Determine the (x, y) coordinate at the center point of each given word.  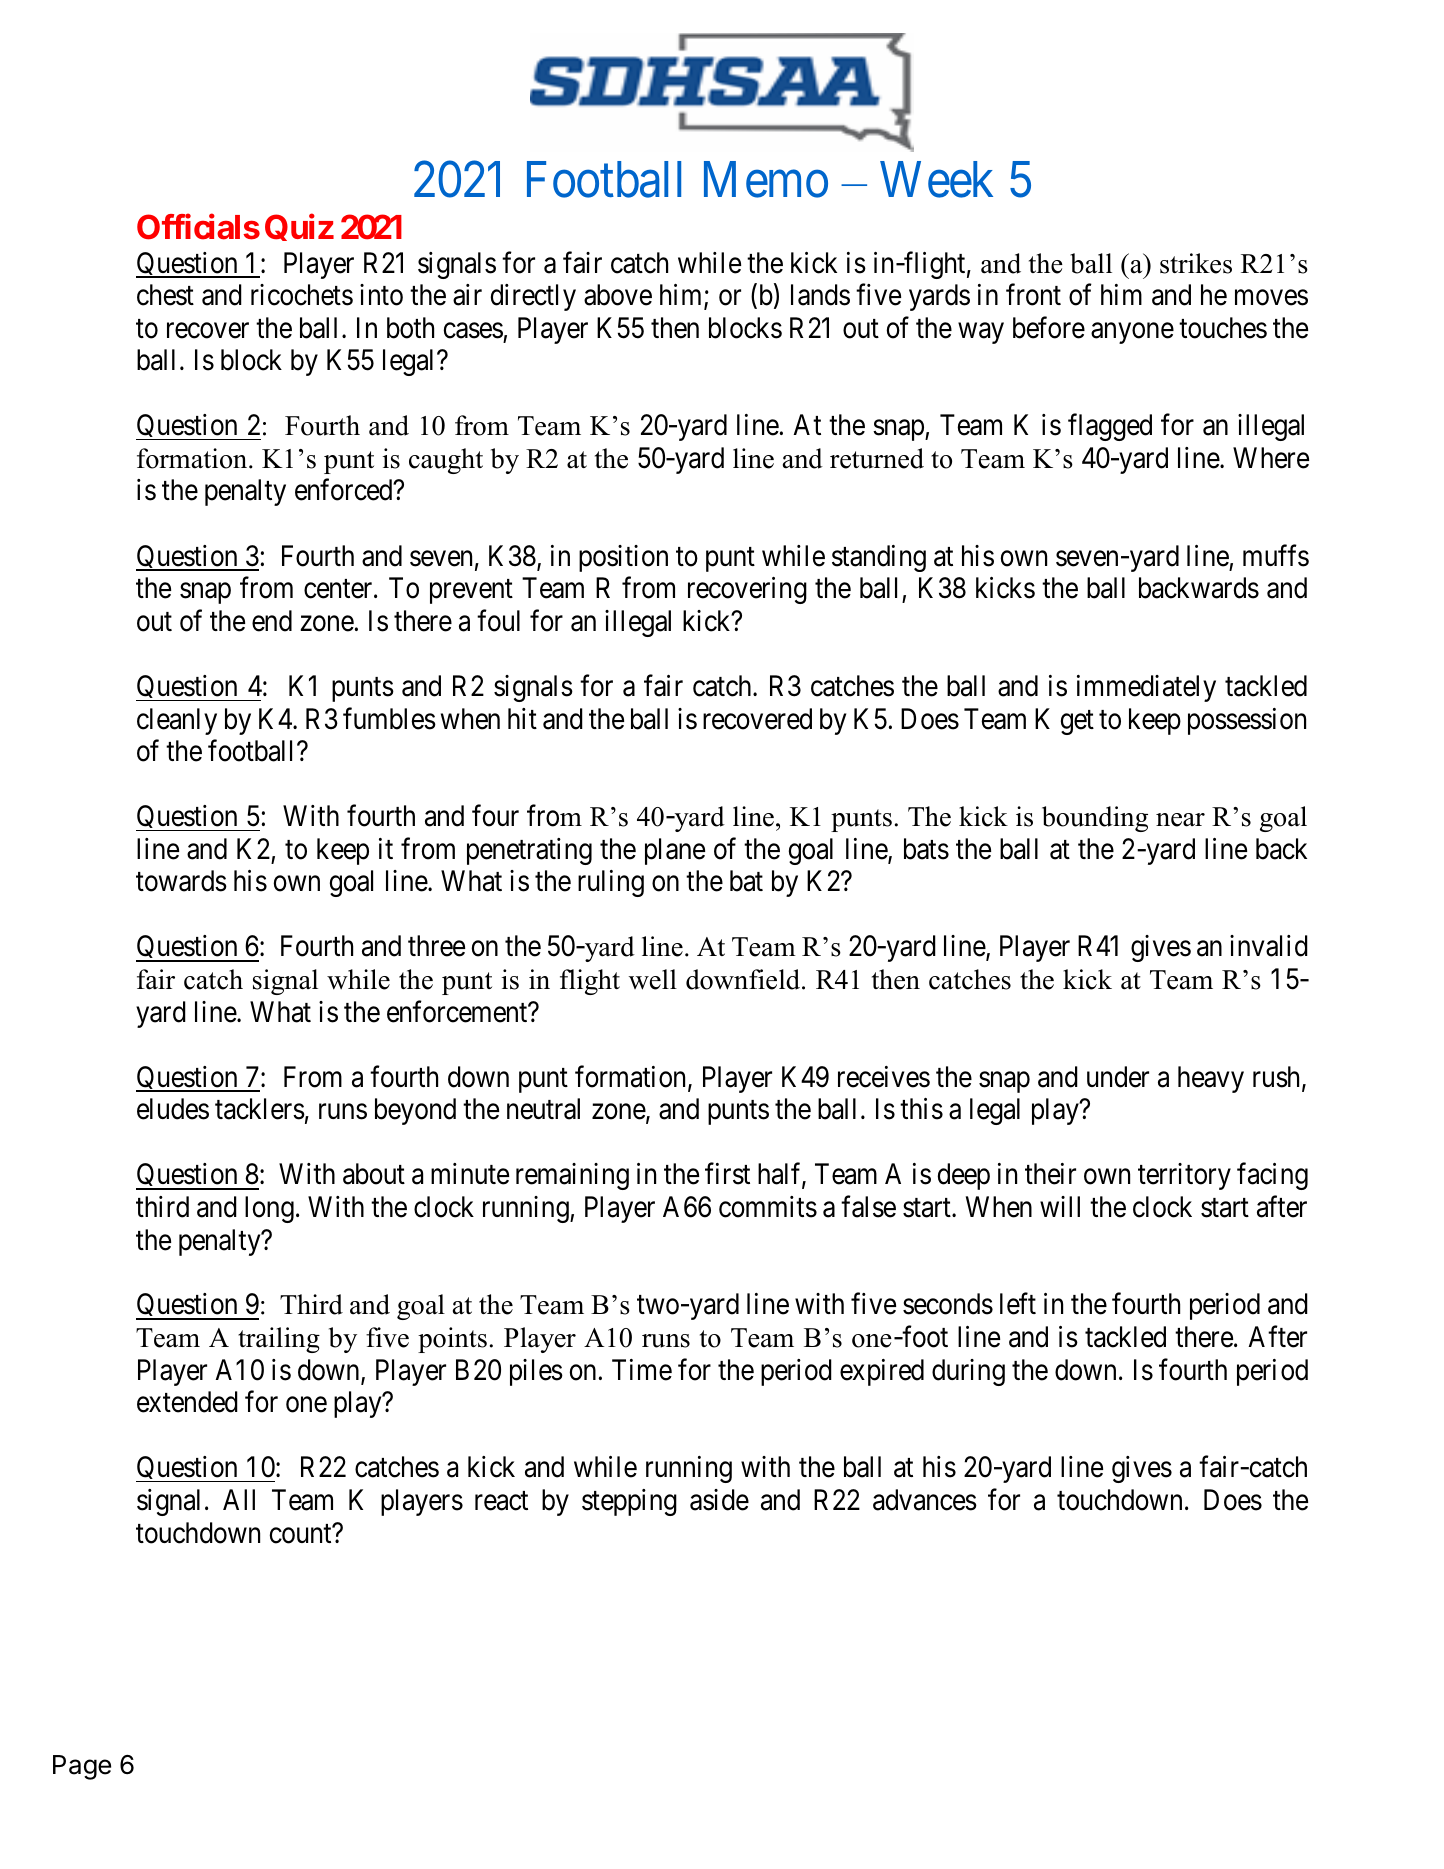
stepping (629, 1502)
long (269, 1209)
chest (165, 295)
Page (82, 1767)
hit (522, 718)
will (1060, 1206)
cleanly (177, 721)
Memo (766, 180)
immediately (1146, 688)
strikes (1196, 263)
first (727, 1174)
